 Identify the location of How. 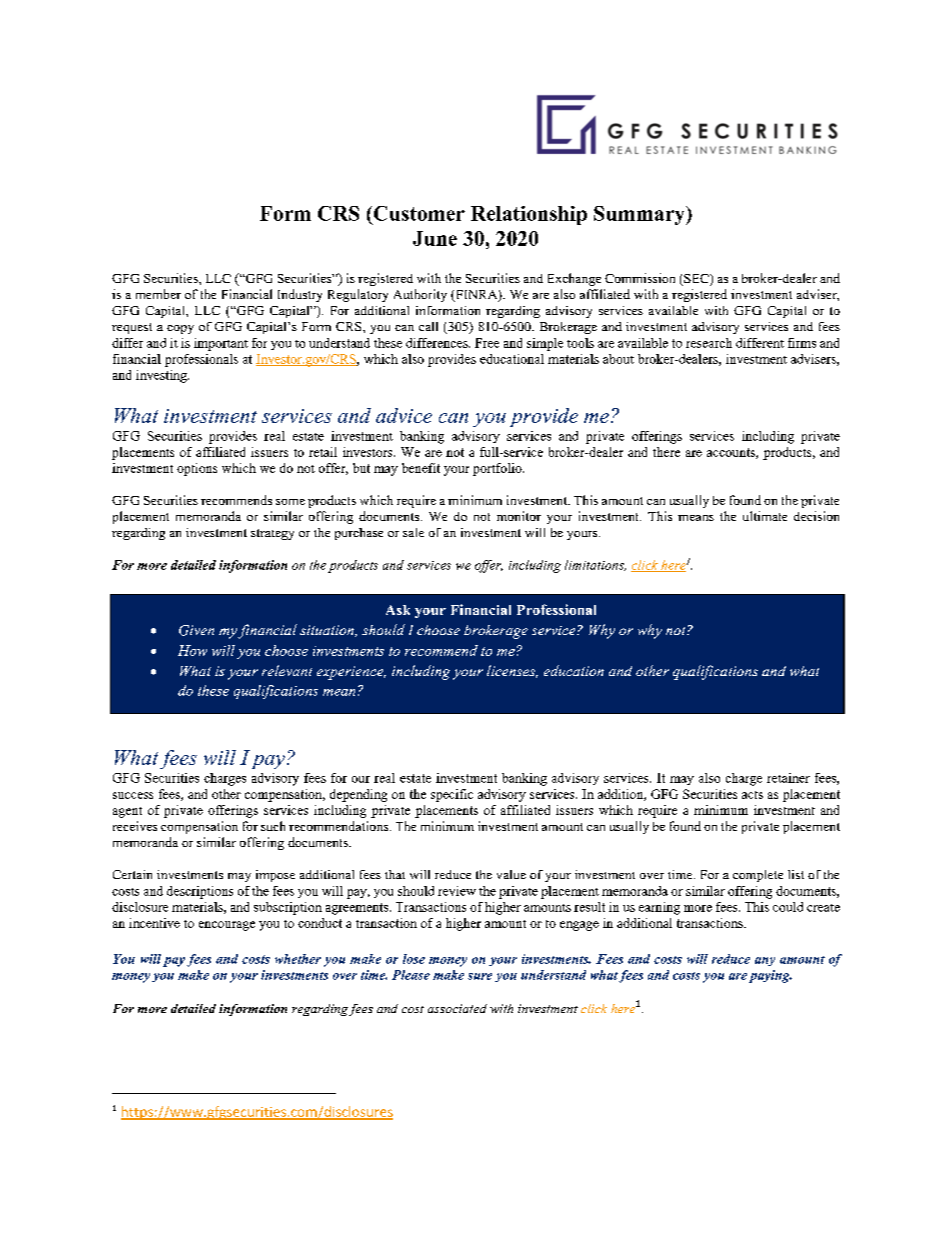
(192, 650).
